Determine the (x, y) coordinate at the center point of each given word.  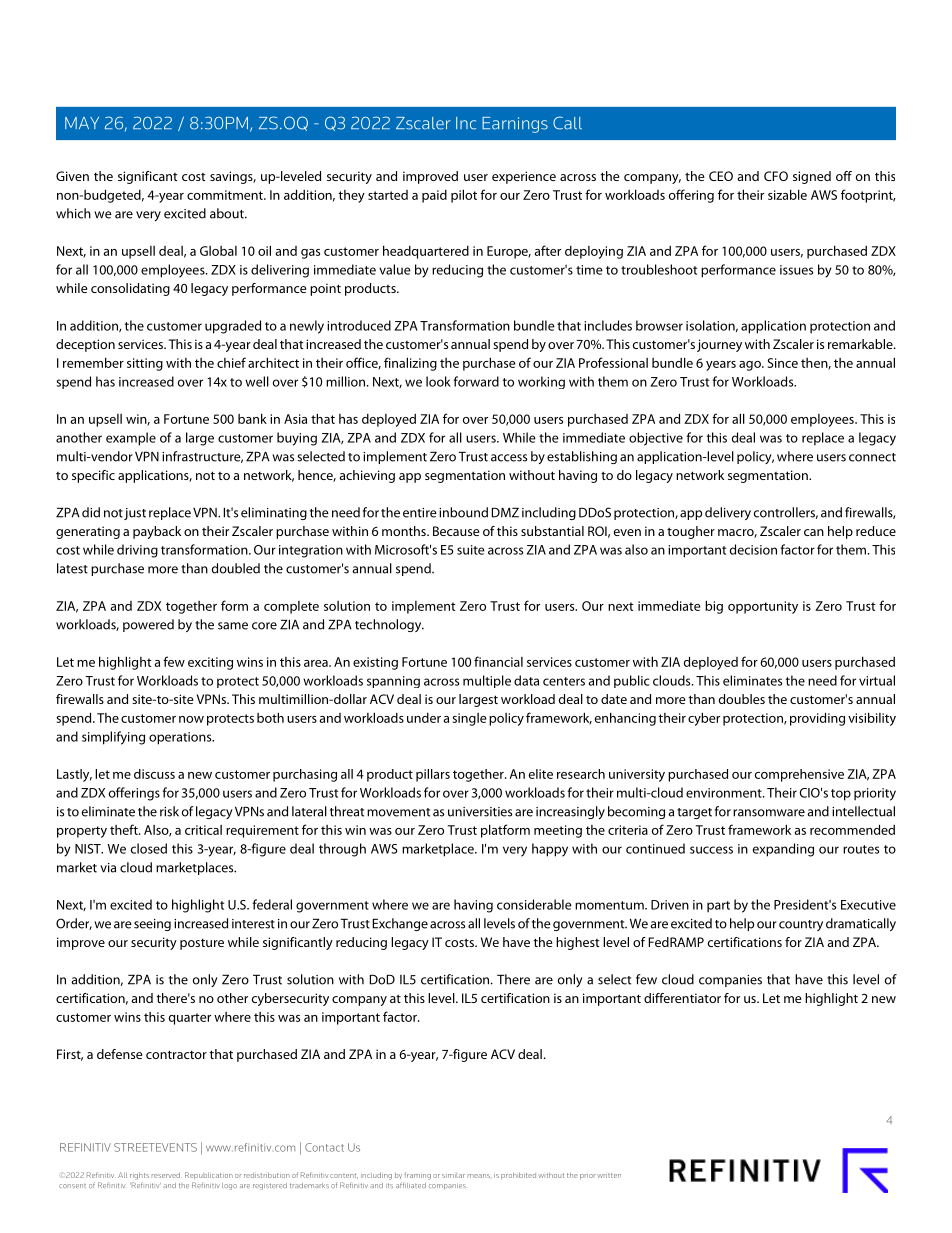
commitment (226, 195)
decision (753, 549)
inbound (463, 512)
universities (480, 812)
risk (169, 811)
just (135, 514)
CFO (776, 176)
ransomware (769, 813)
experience (524, 177)
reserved (166, 1175)
